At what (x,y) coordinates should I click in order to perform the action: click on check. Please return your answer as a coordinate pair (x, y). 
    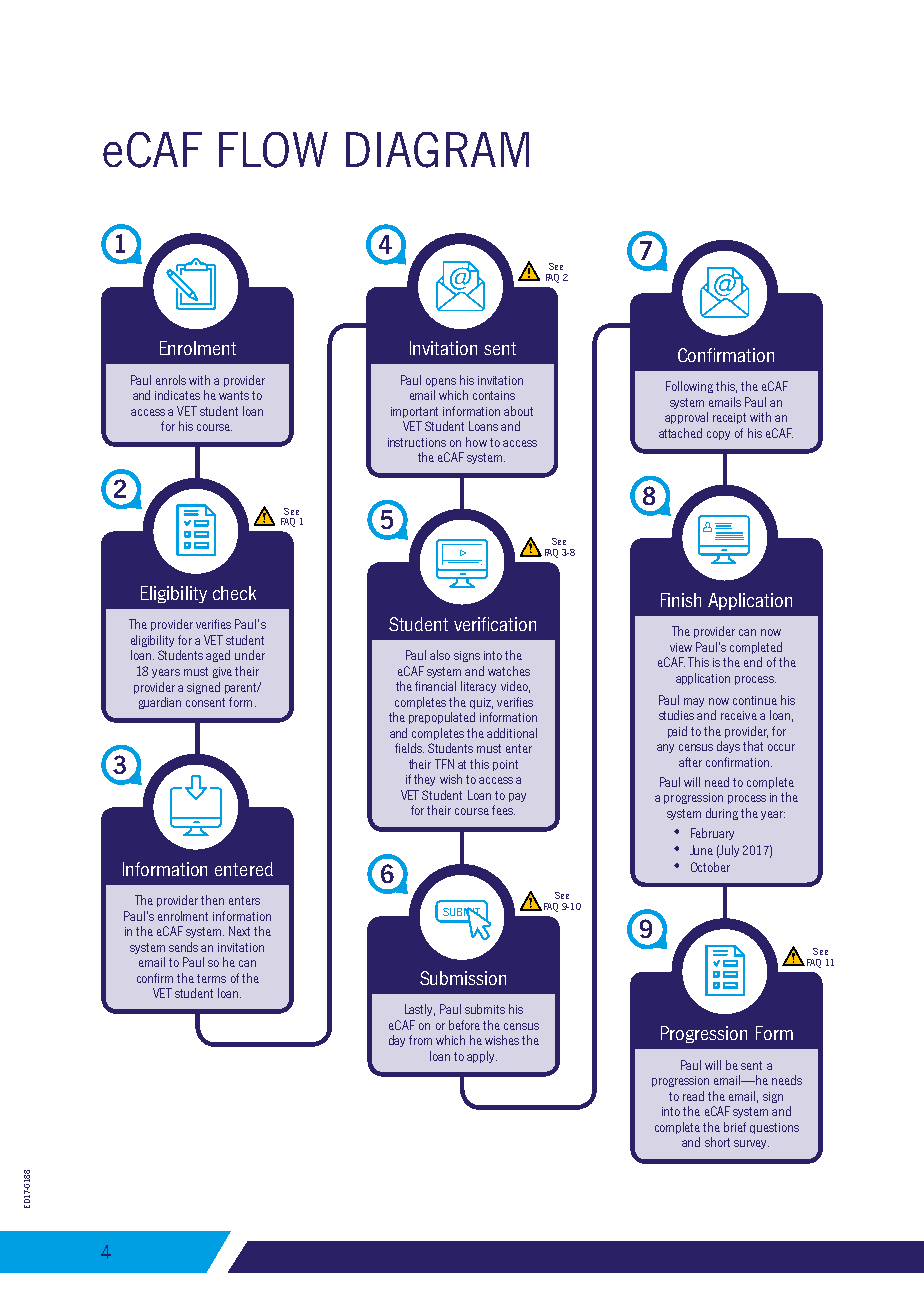
    Looking at the image, I should click on (234, 593).
